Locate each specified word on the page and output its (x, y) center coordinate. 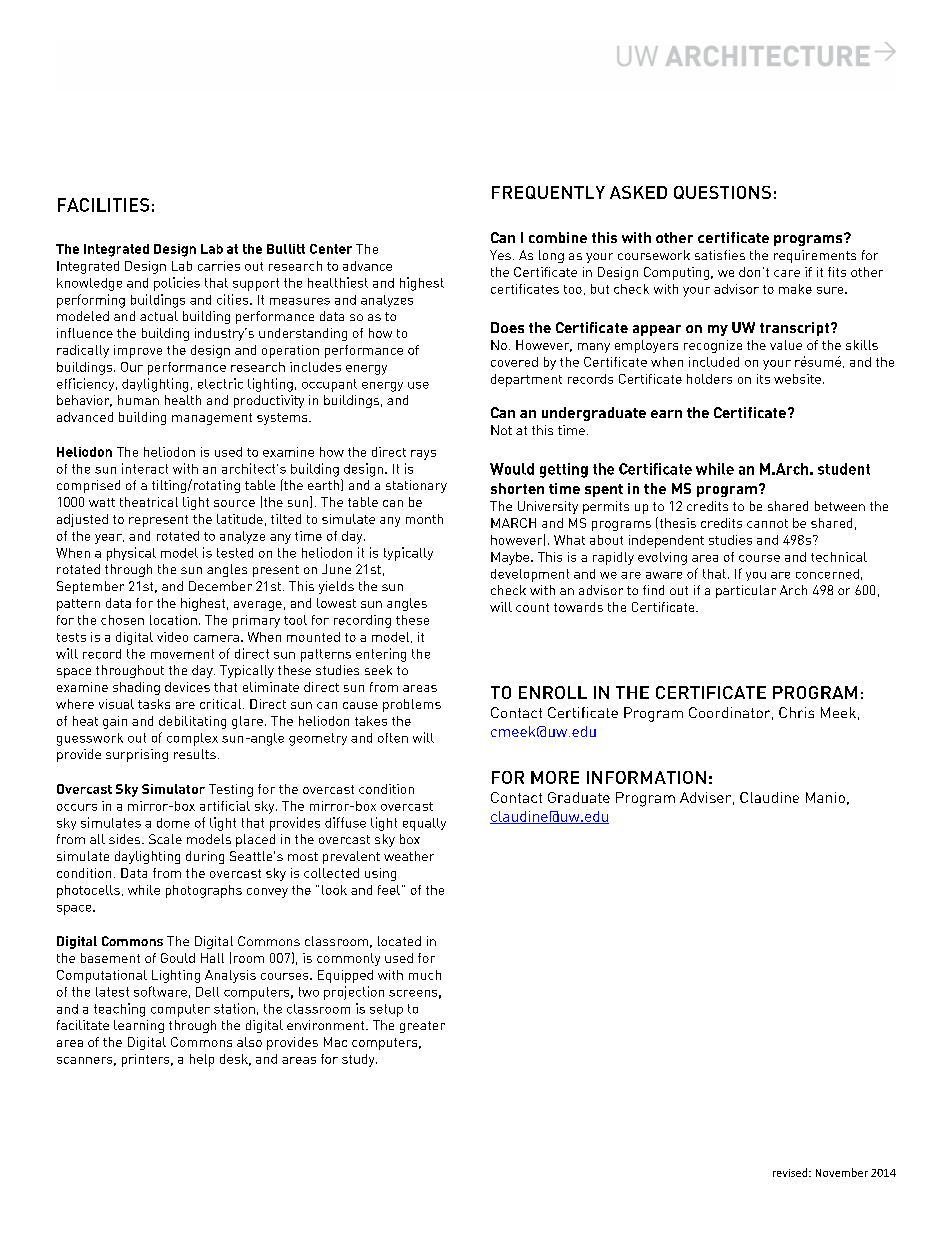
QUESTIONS (722, 192)
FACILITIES (103, 205)
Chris (796, 712)
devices (187, 687)
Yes (500, 255)
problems (412, 705)
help (202, 1060)
